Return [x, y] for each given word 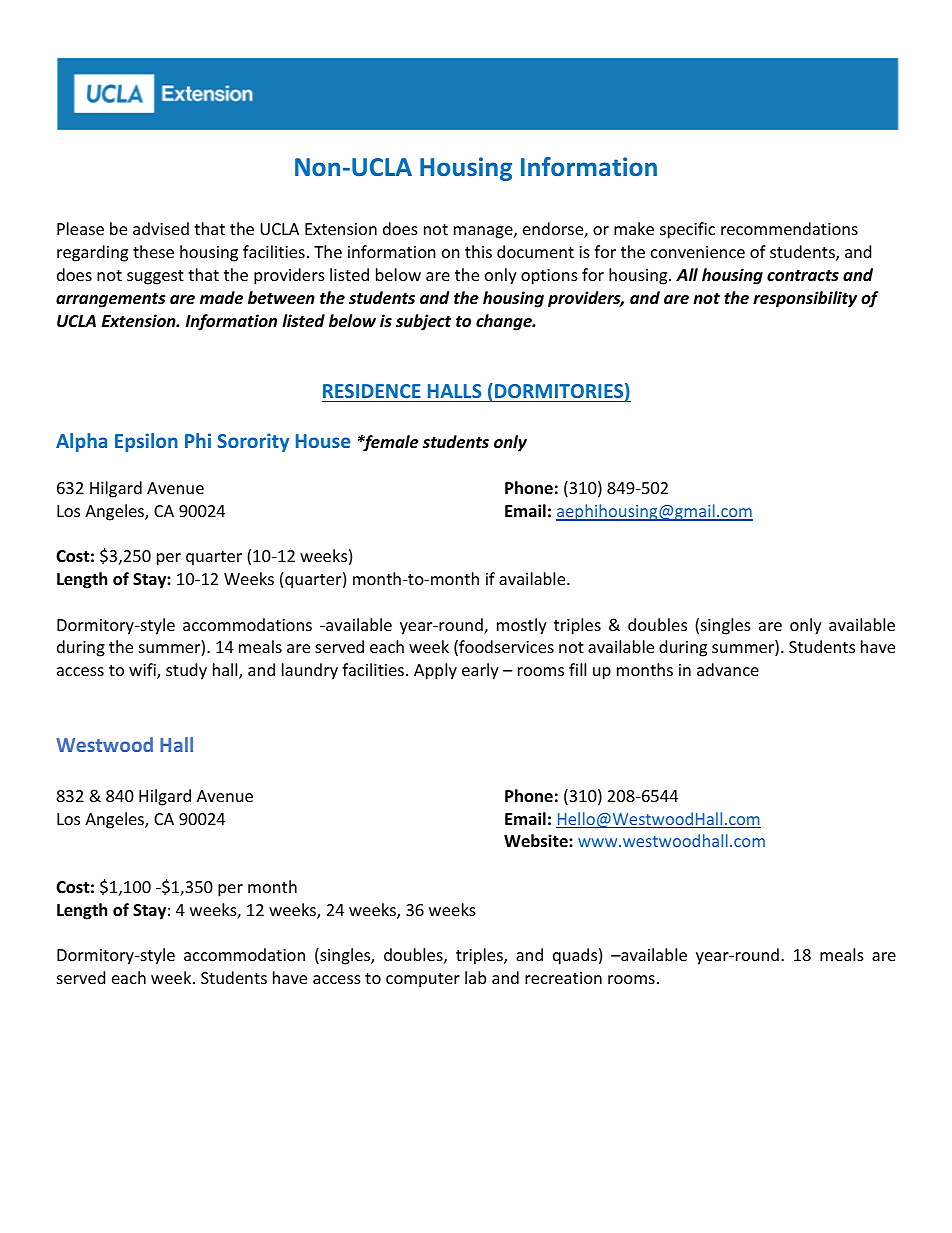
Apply [435, 671]
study [186, 671]
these [153, 251]
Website [537, 841]
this [478, 251]
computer [423, 980]
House [323, 441]
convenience [698, 252]
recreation [563, 978]
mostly [522, 626]
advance [728, 669]
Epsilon [146, 442]
